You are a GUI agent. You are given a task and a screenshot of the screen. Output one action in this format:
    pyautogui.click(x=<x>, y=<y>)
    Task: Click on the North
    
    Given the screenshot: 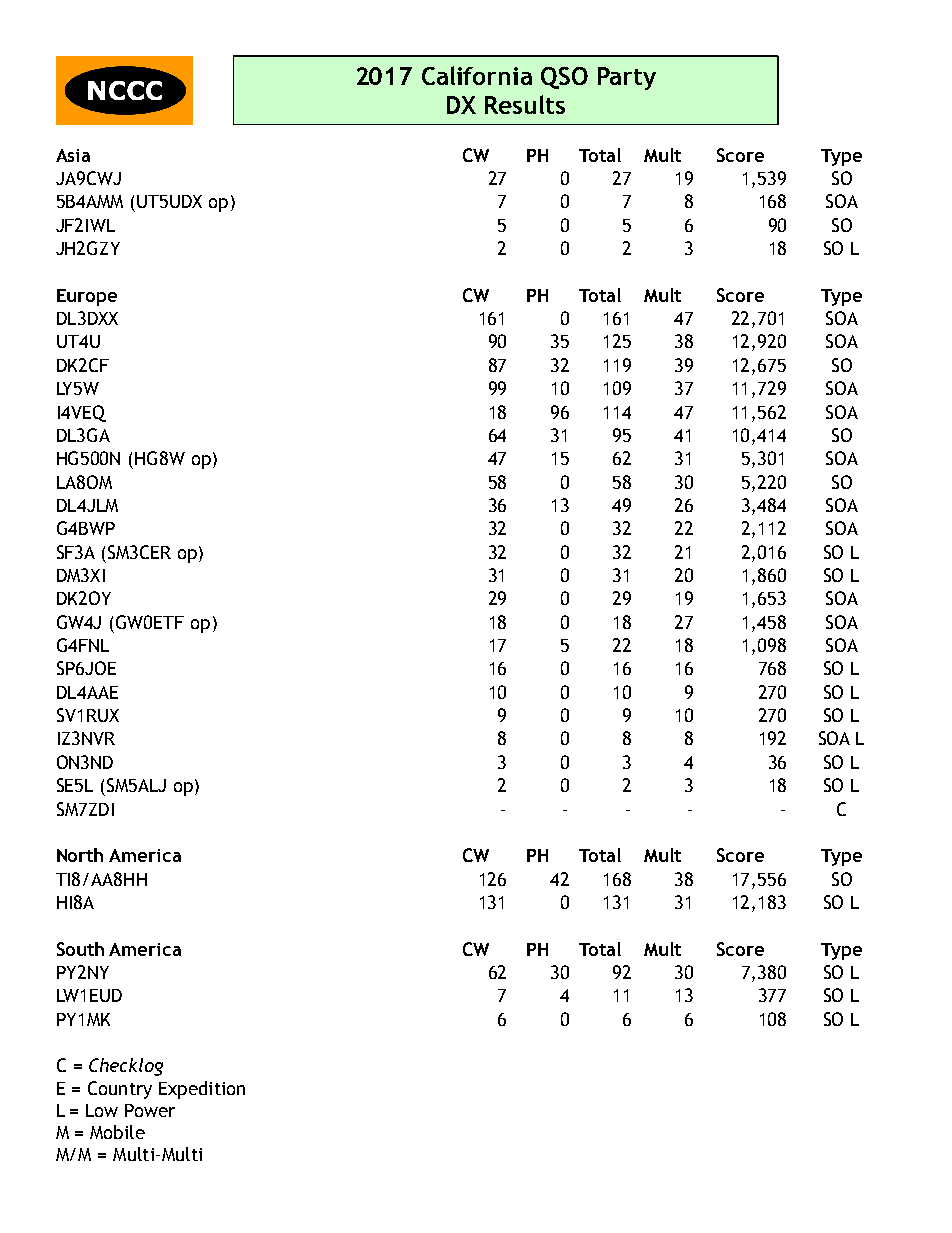 What is the action you would take?
    pyautogui.click(x=80, y=855)
